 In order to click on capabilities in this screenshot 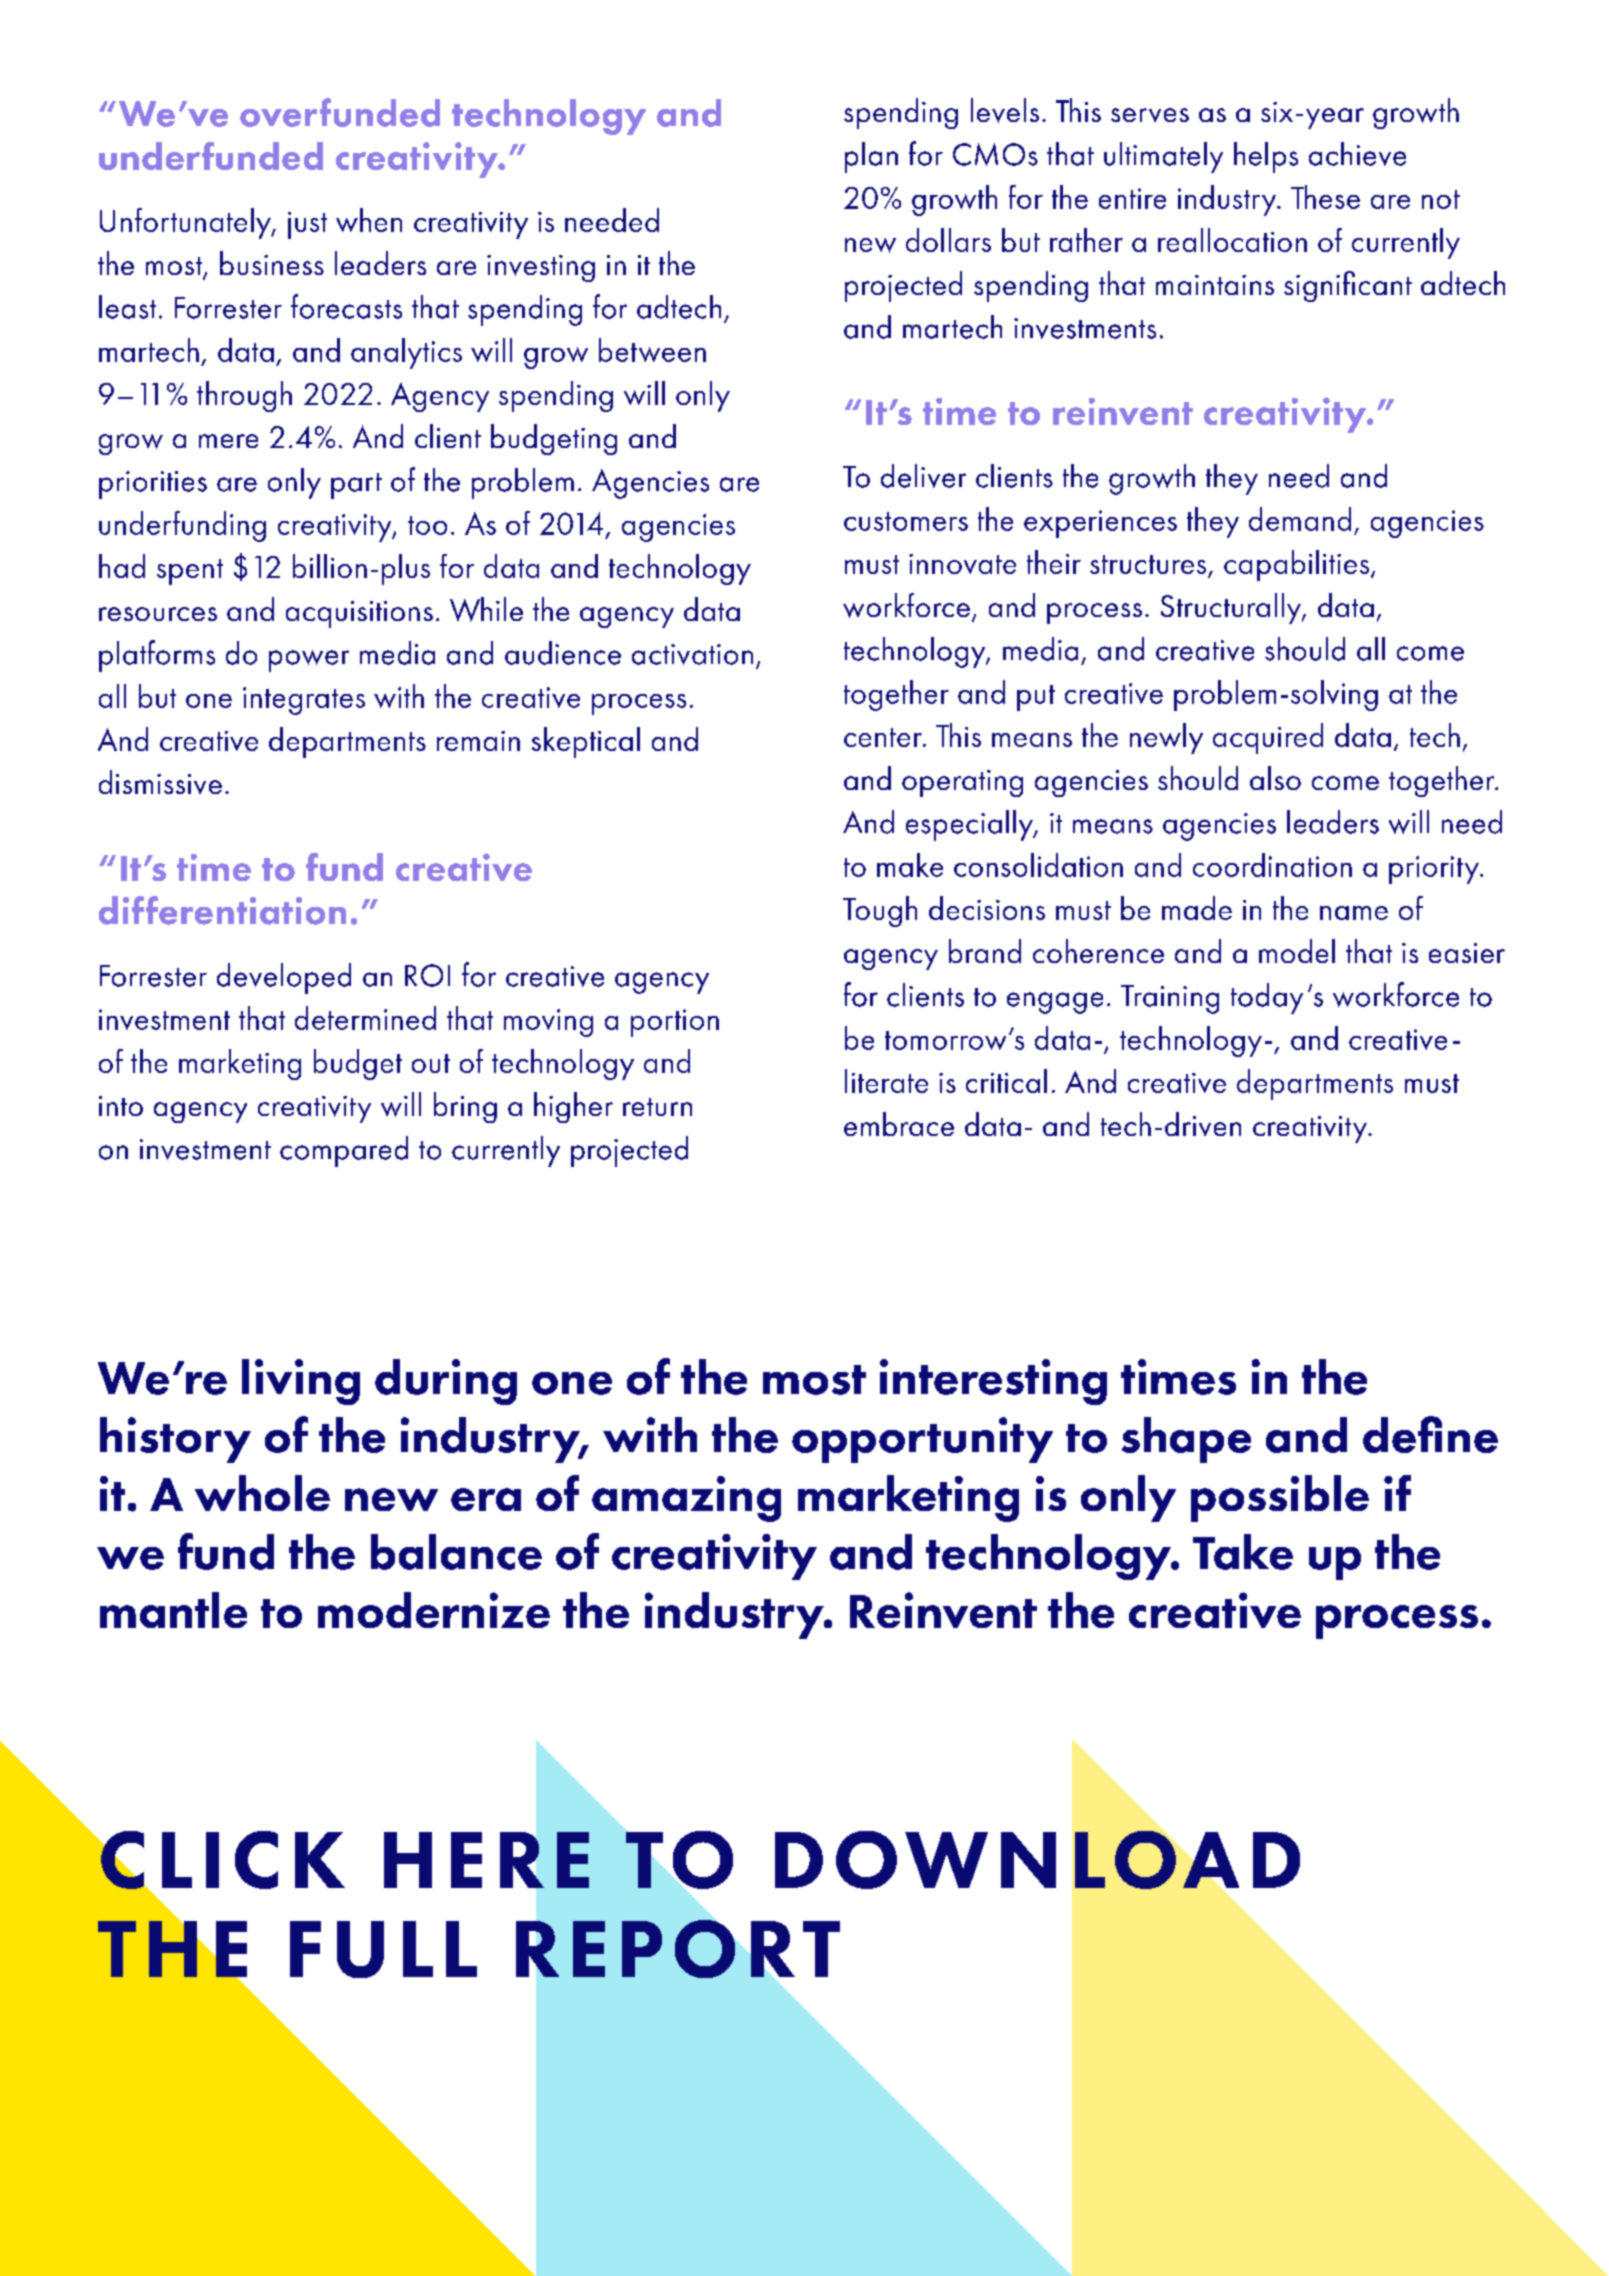, I will do `click(1298, 565)`.
